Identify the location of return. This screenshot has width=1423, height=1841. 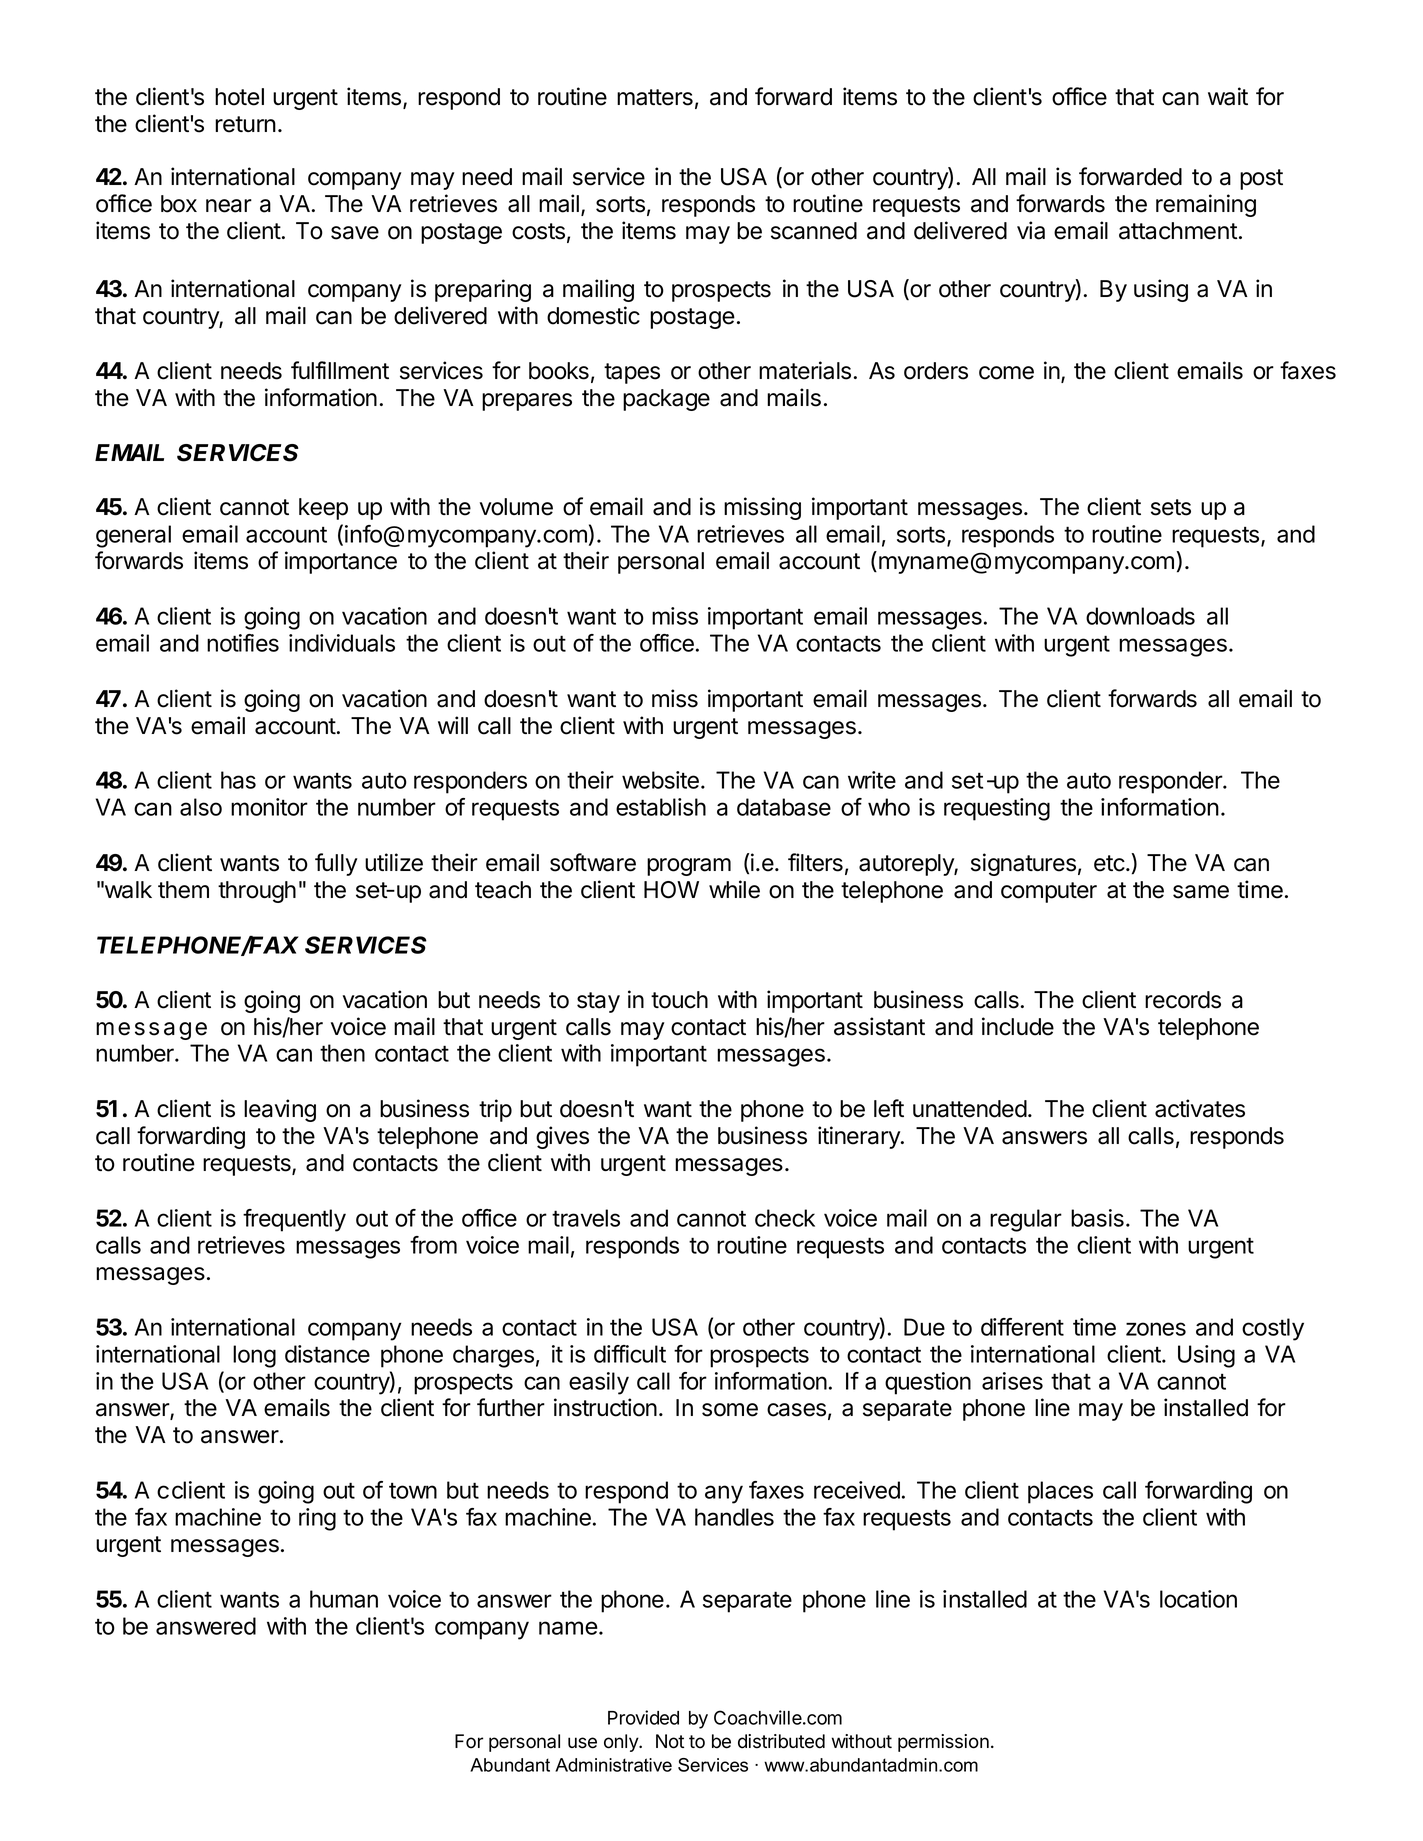
(245, 124).
